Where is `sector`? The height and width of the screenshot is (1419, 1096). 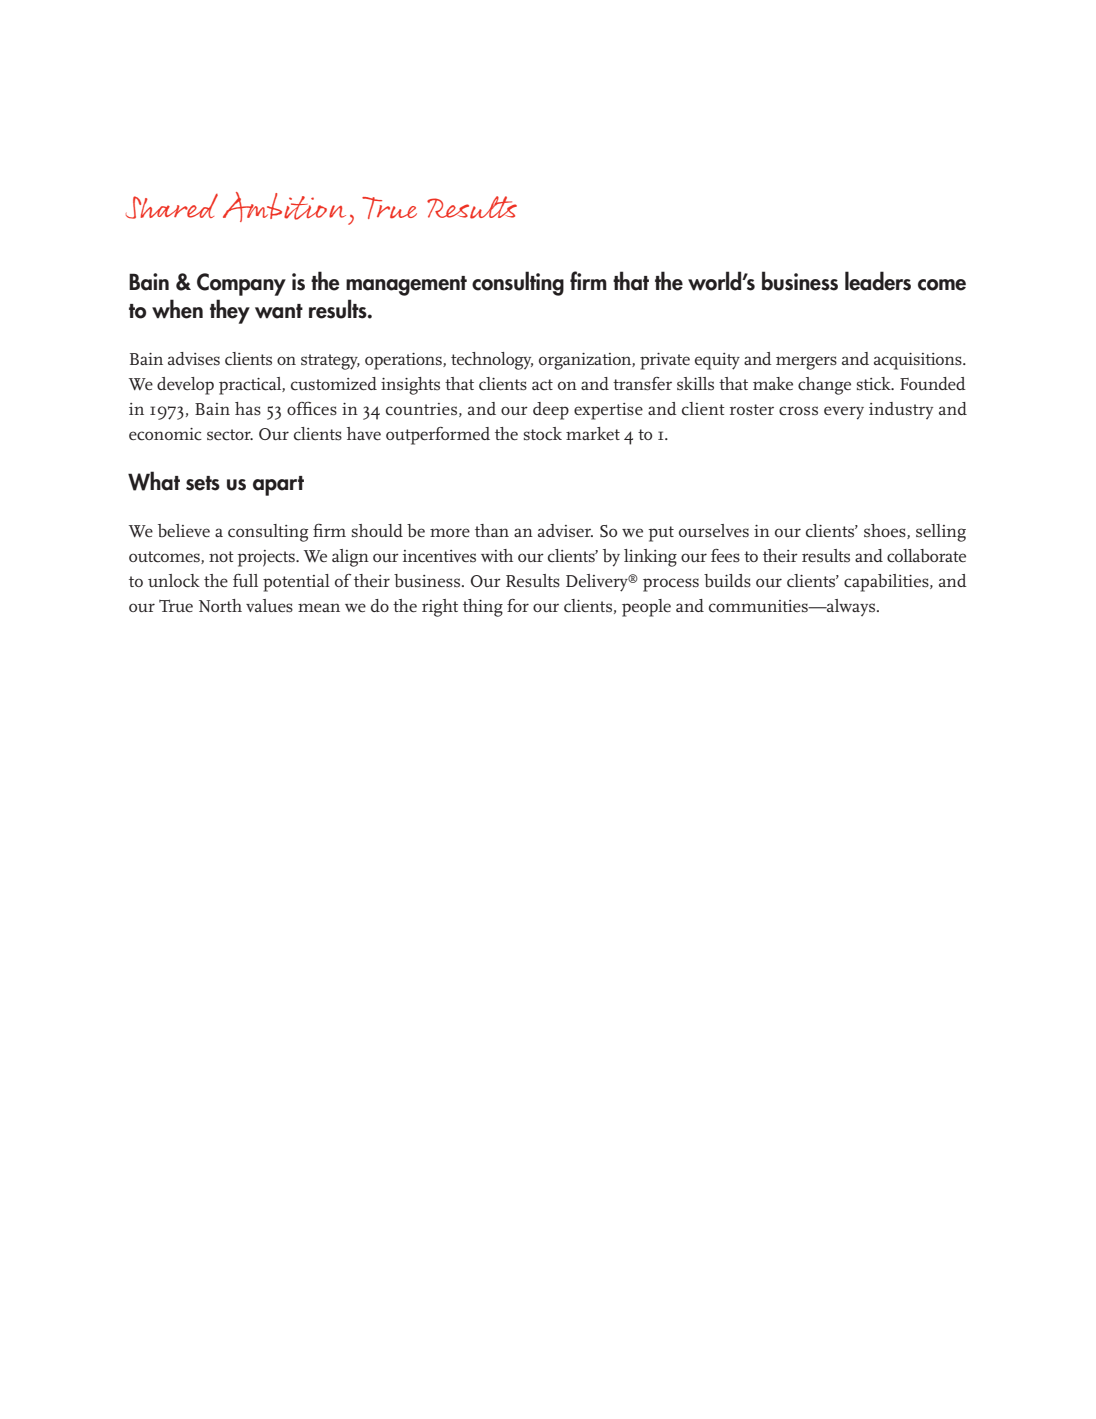
sector is located at coordinates (230, 435).
